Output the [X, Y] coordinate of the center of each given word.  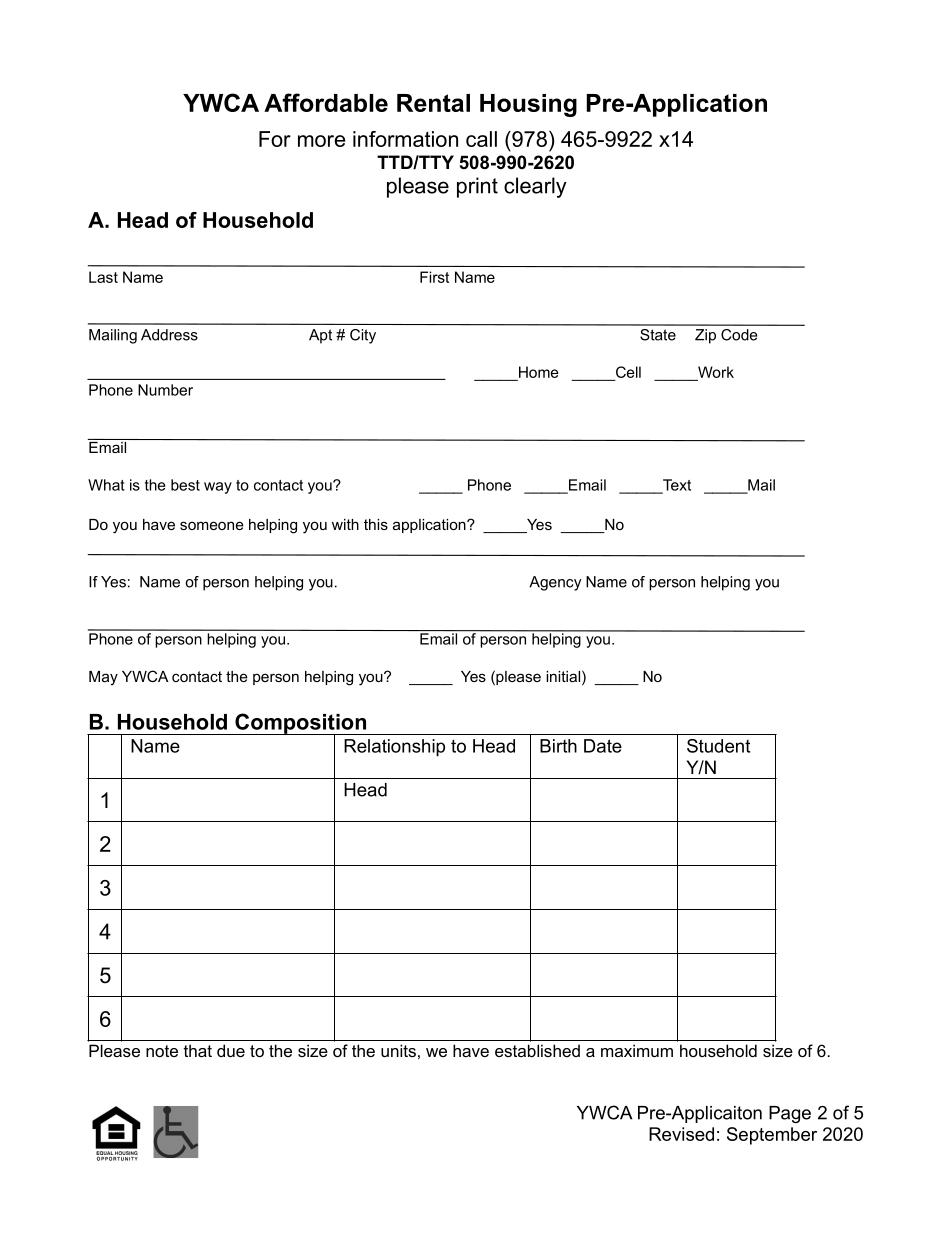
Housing [528, 105]
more [321, 141]
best [185, 485]
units [398, 1050]
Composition [300, 724]
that [198, 1050]
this [376, 524]
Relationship [394, 748]
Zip [705, 336]
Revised [681, 1134]
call [481, 139]
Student [718, 746]
